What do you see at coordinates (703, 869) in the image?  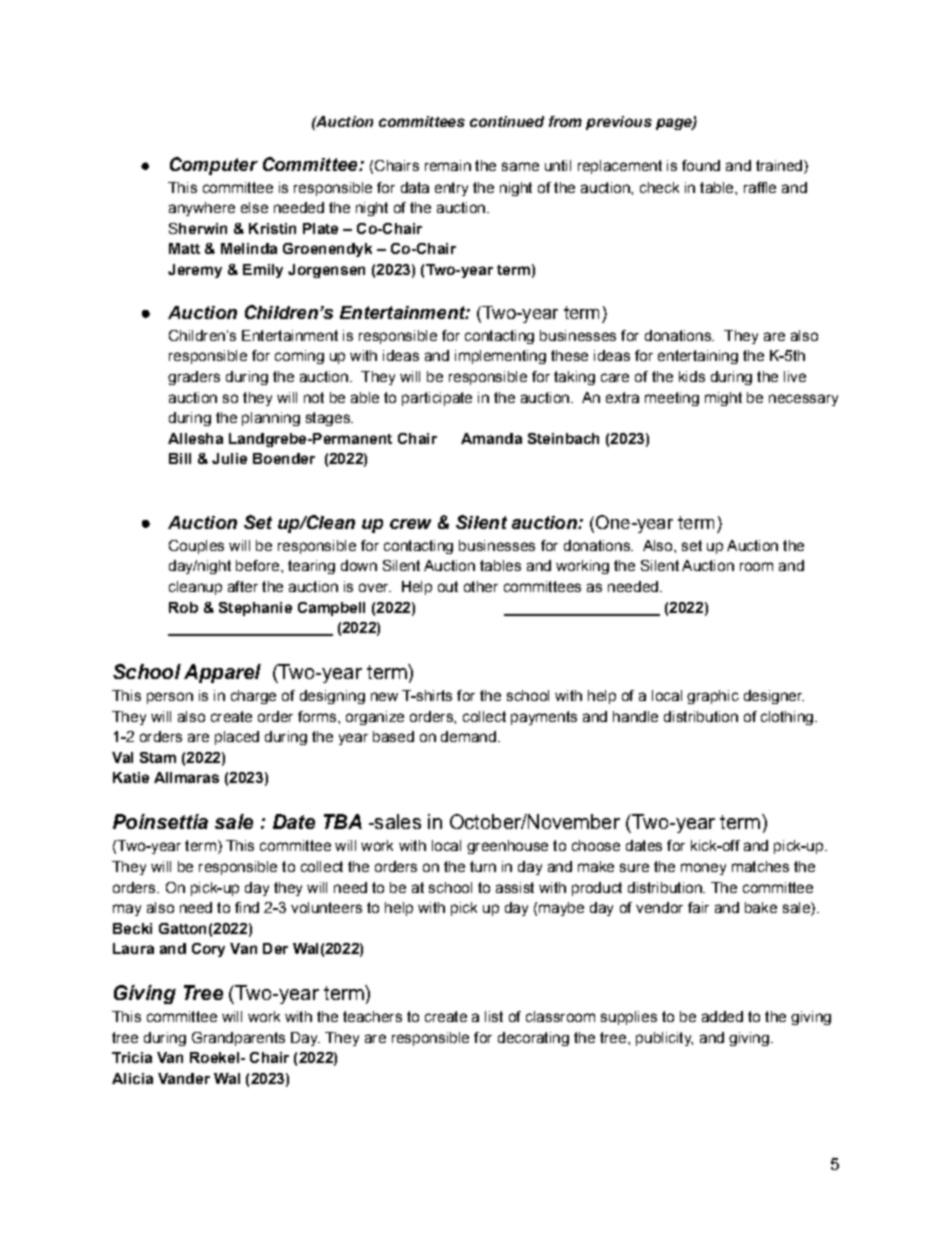 I see `money` at bounding box center [703, 869].
